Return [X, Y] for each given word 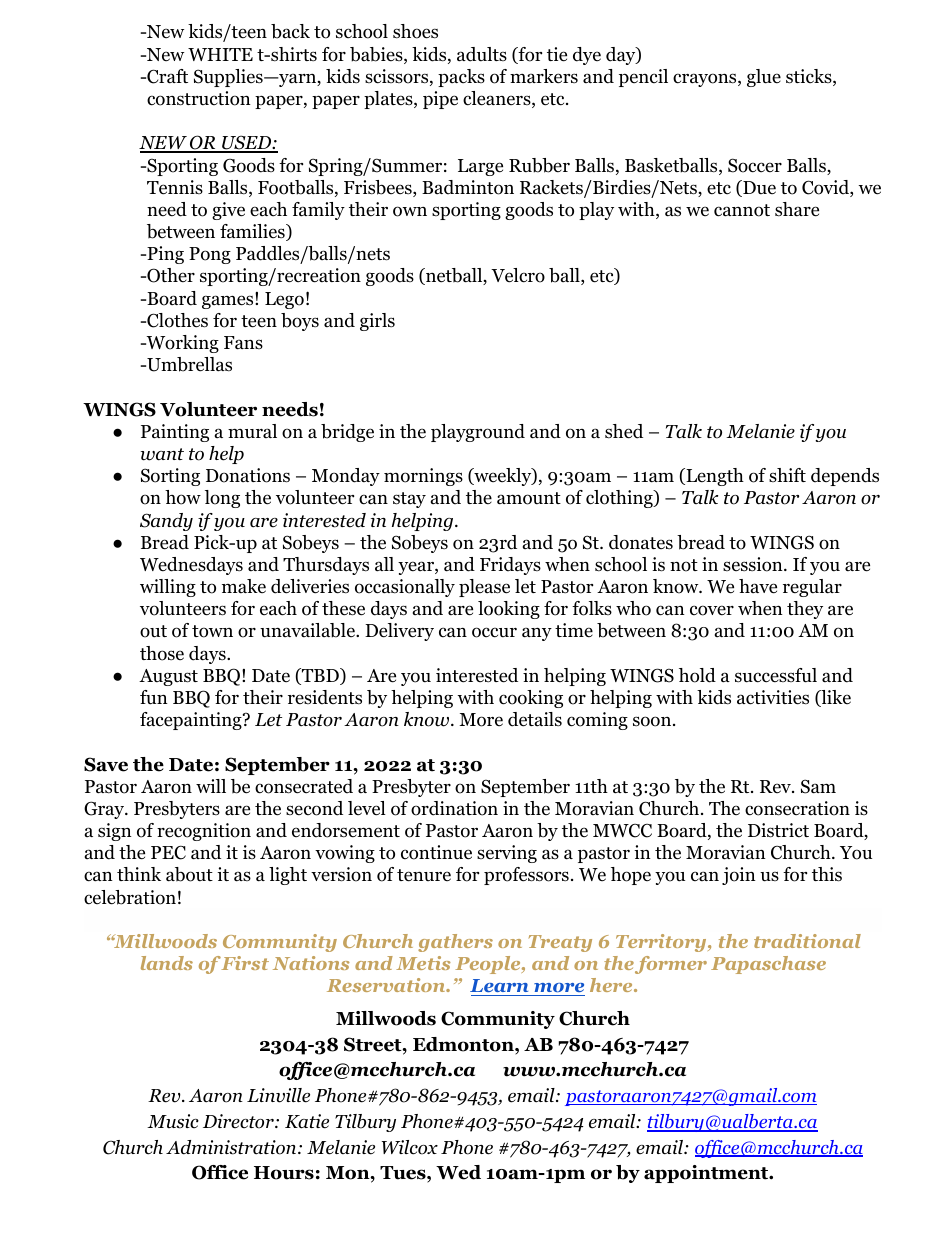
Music [173, 1121]
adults [482, 54]
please [484, 588]
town [212, 631]
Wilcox [410, 1147]
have [758, 586]
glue [764, 78]
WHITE [220, 54]
